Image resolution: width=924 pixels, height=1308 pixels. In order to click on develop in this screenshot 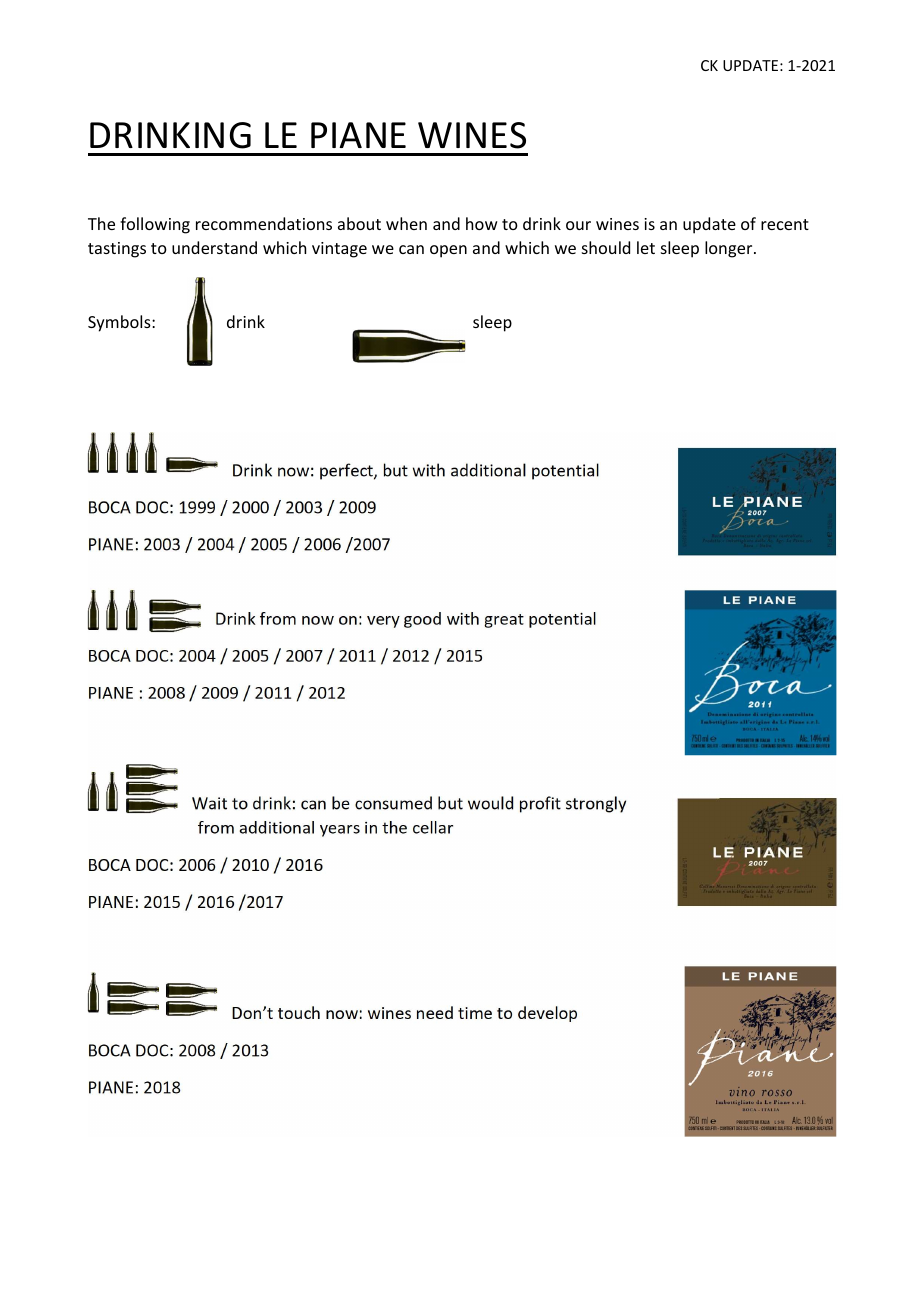, I will do `click(547, 1014)`.
